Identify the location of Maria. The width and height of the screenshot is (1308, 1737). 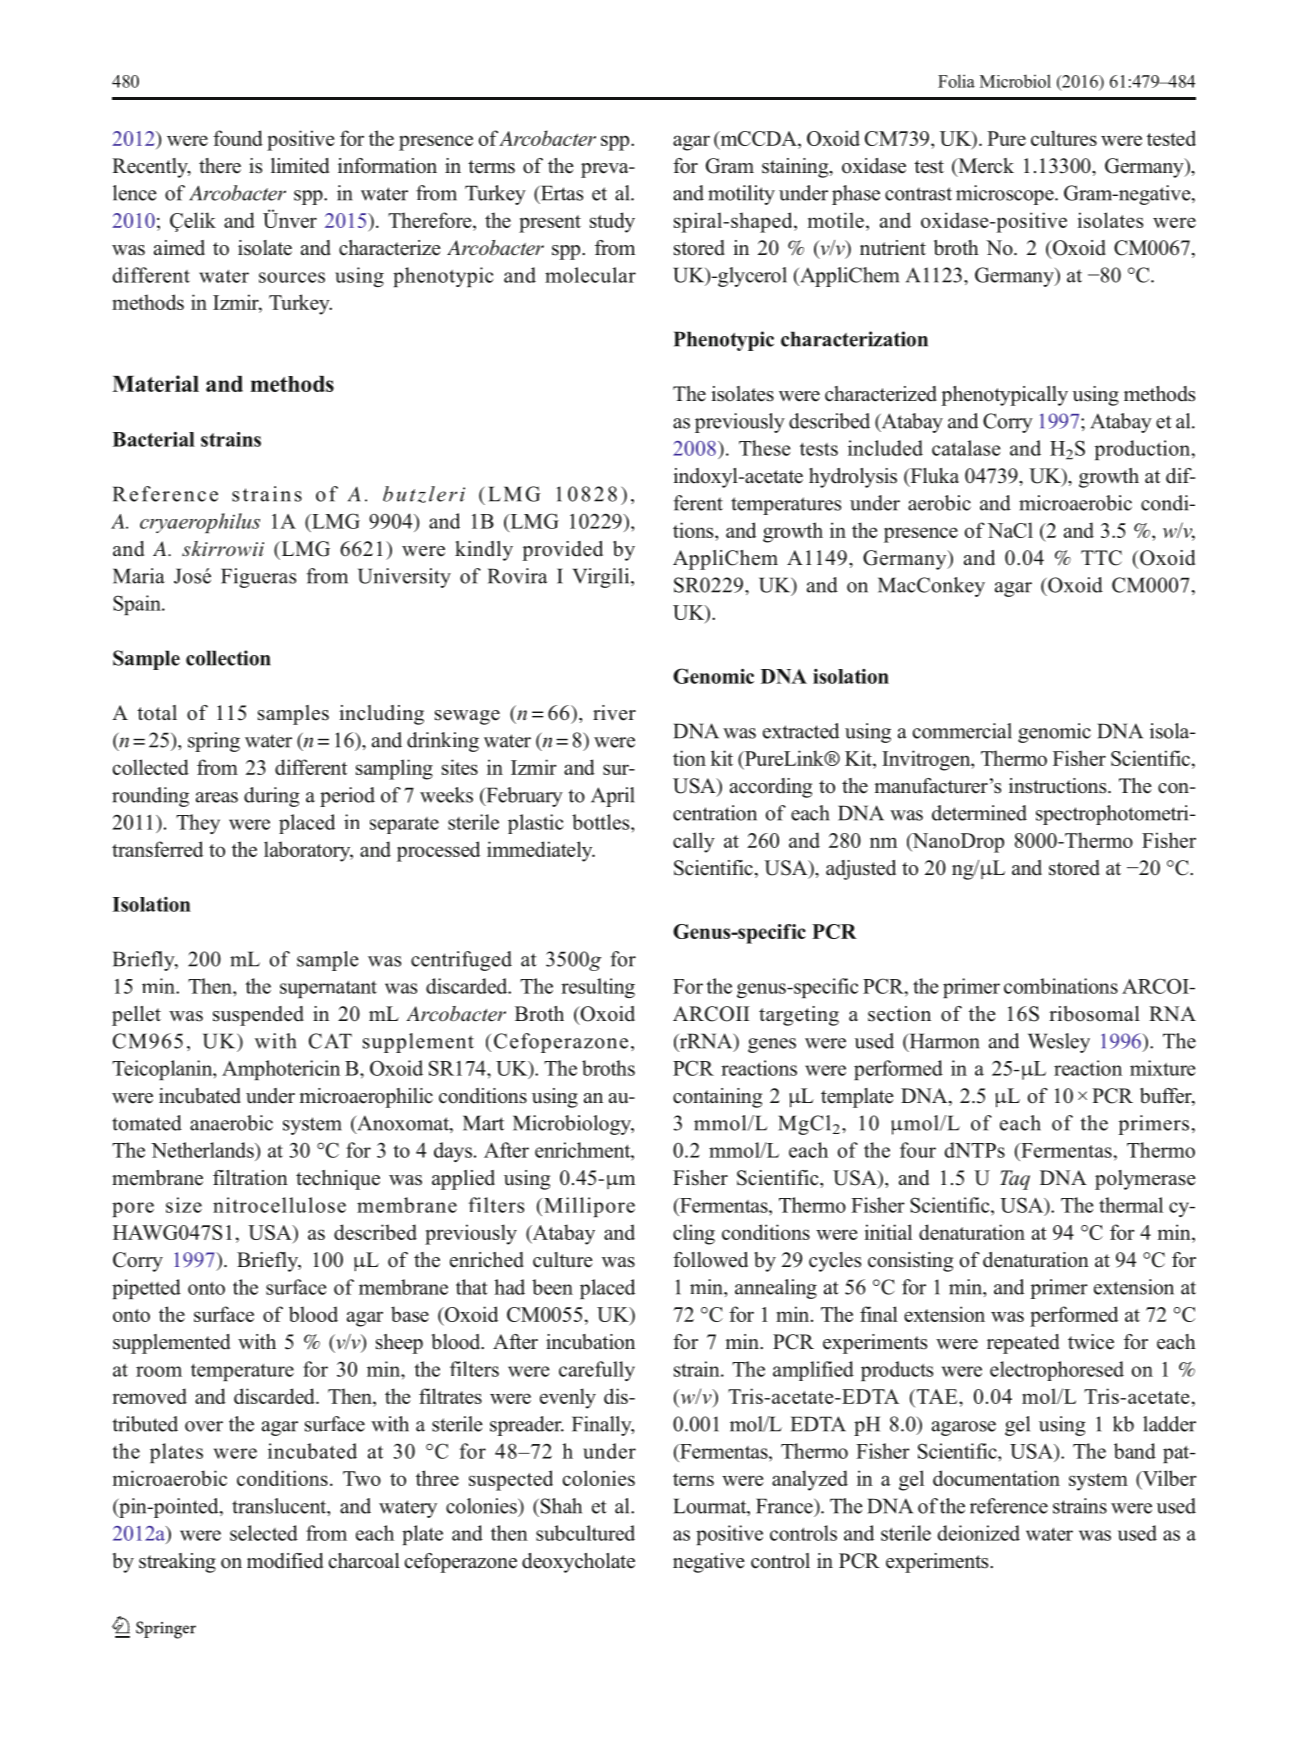
(139, 576).
